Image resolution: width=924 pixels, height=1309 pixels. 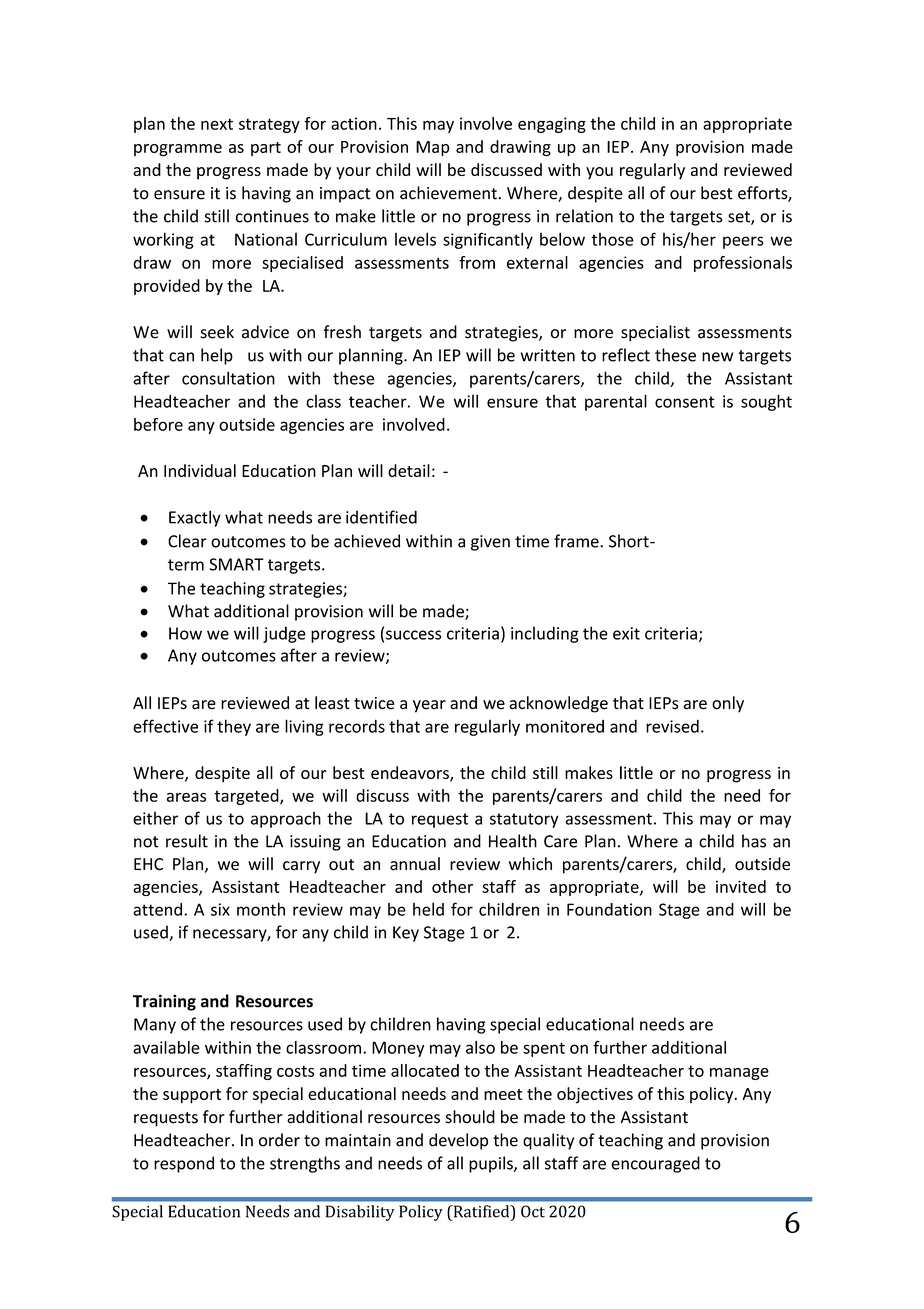 What do you see at coordinates (492, 1164) in the image?
I see `pupils` at bounding box center [492, 1164].
